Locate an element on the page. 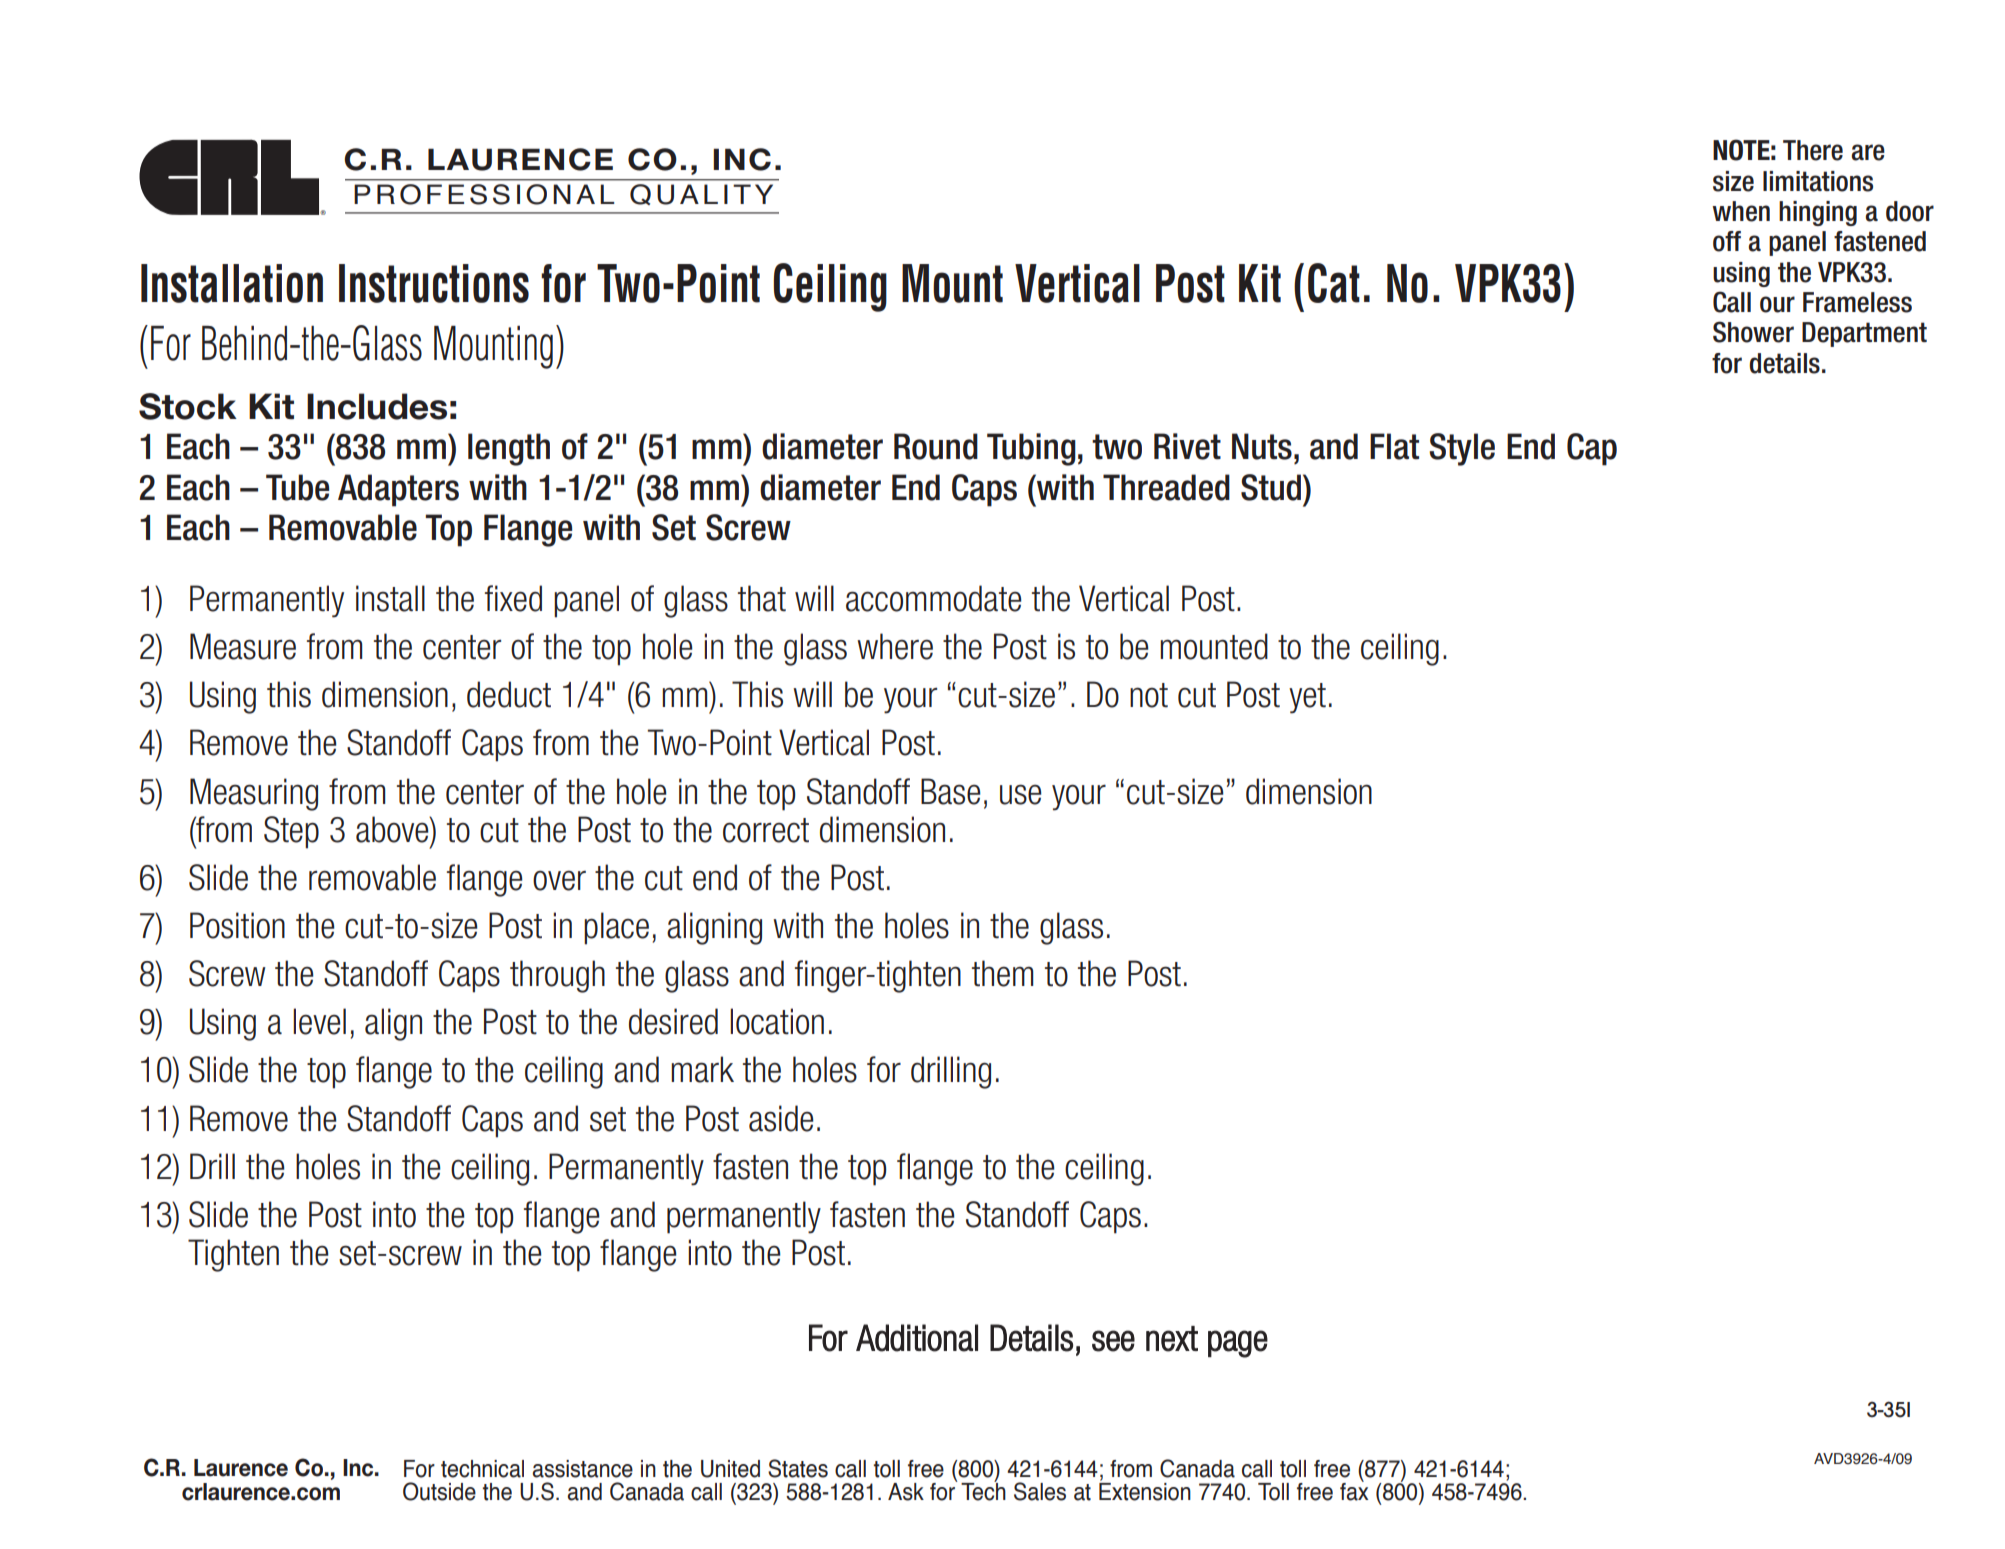 This image has height=1549, width=2005. outside is located at coordinates (439, 1491).
